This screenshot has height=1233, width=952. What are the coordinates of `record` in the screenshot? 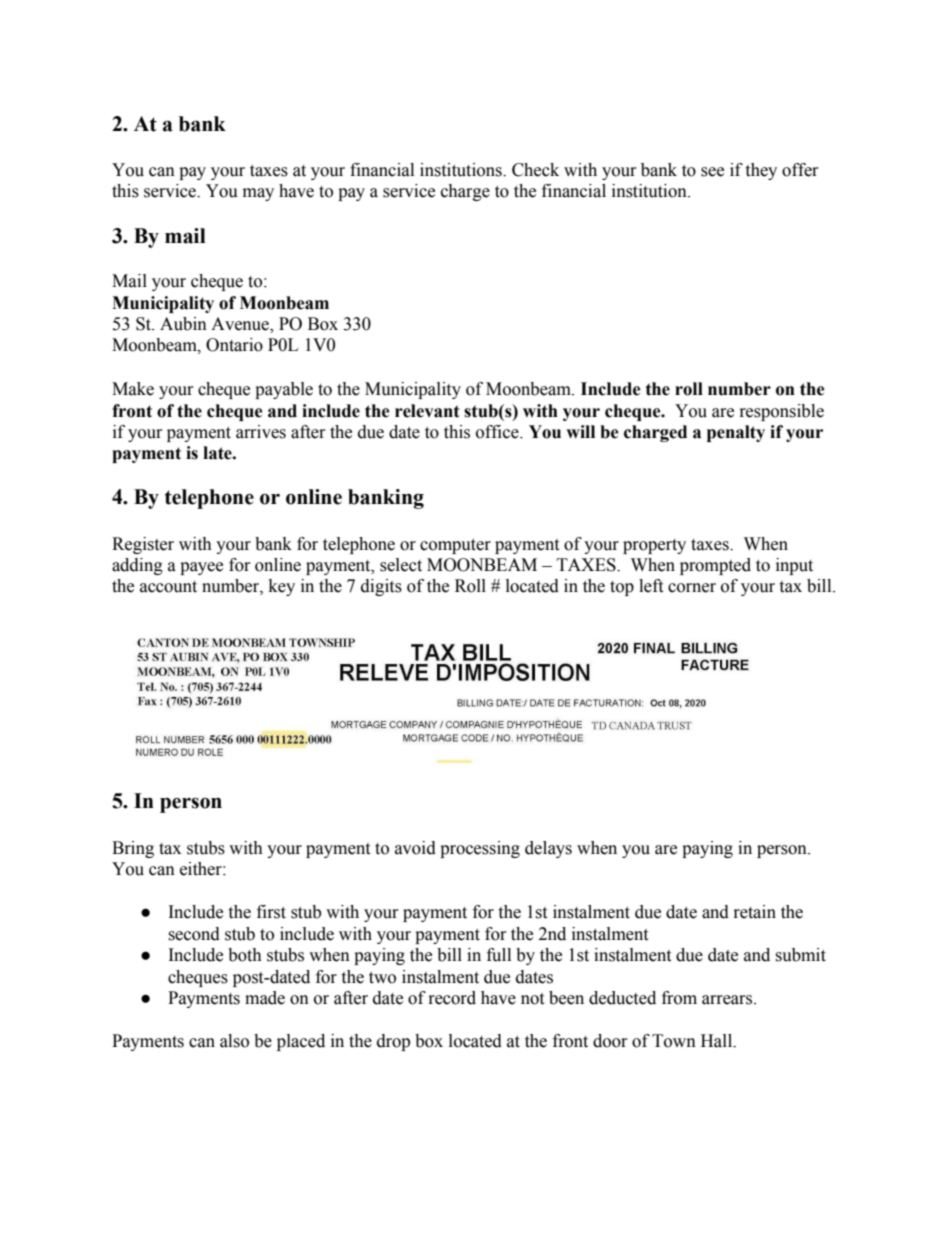 It's located at (452, 998).
